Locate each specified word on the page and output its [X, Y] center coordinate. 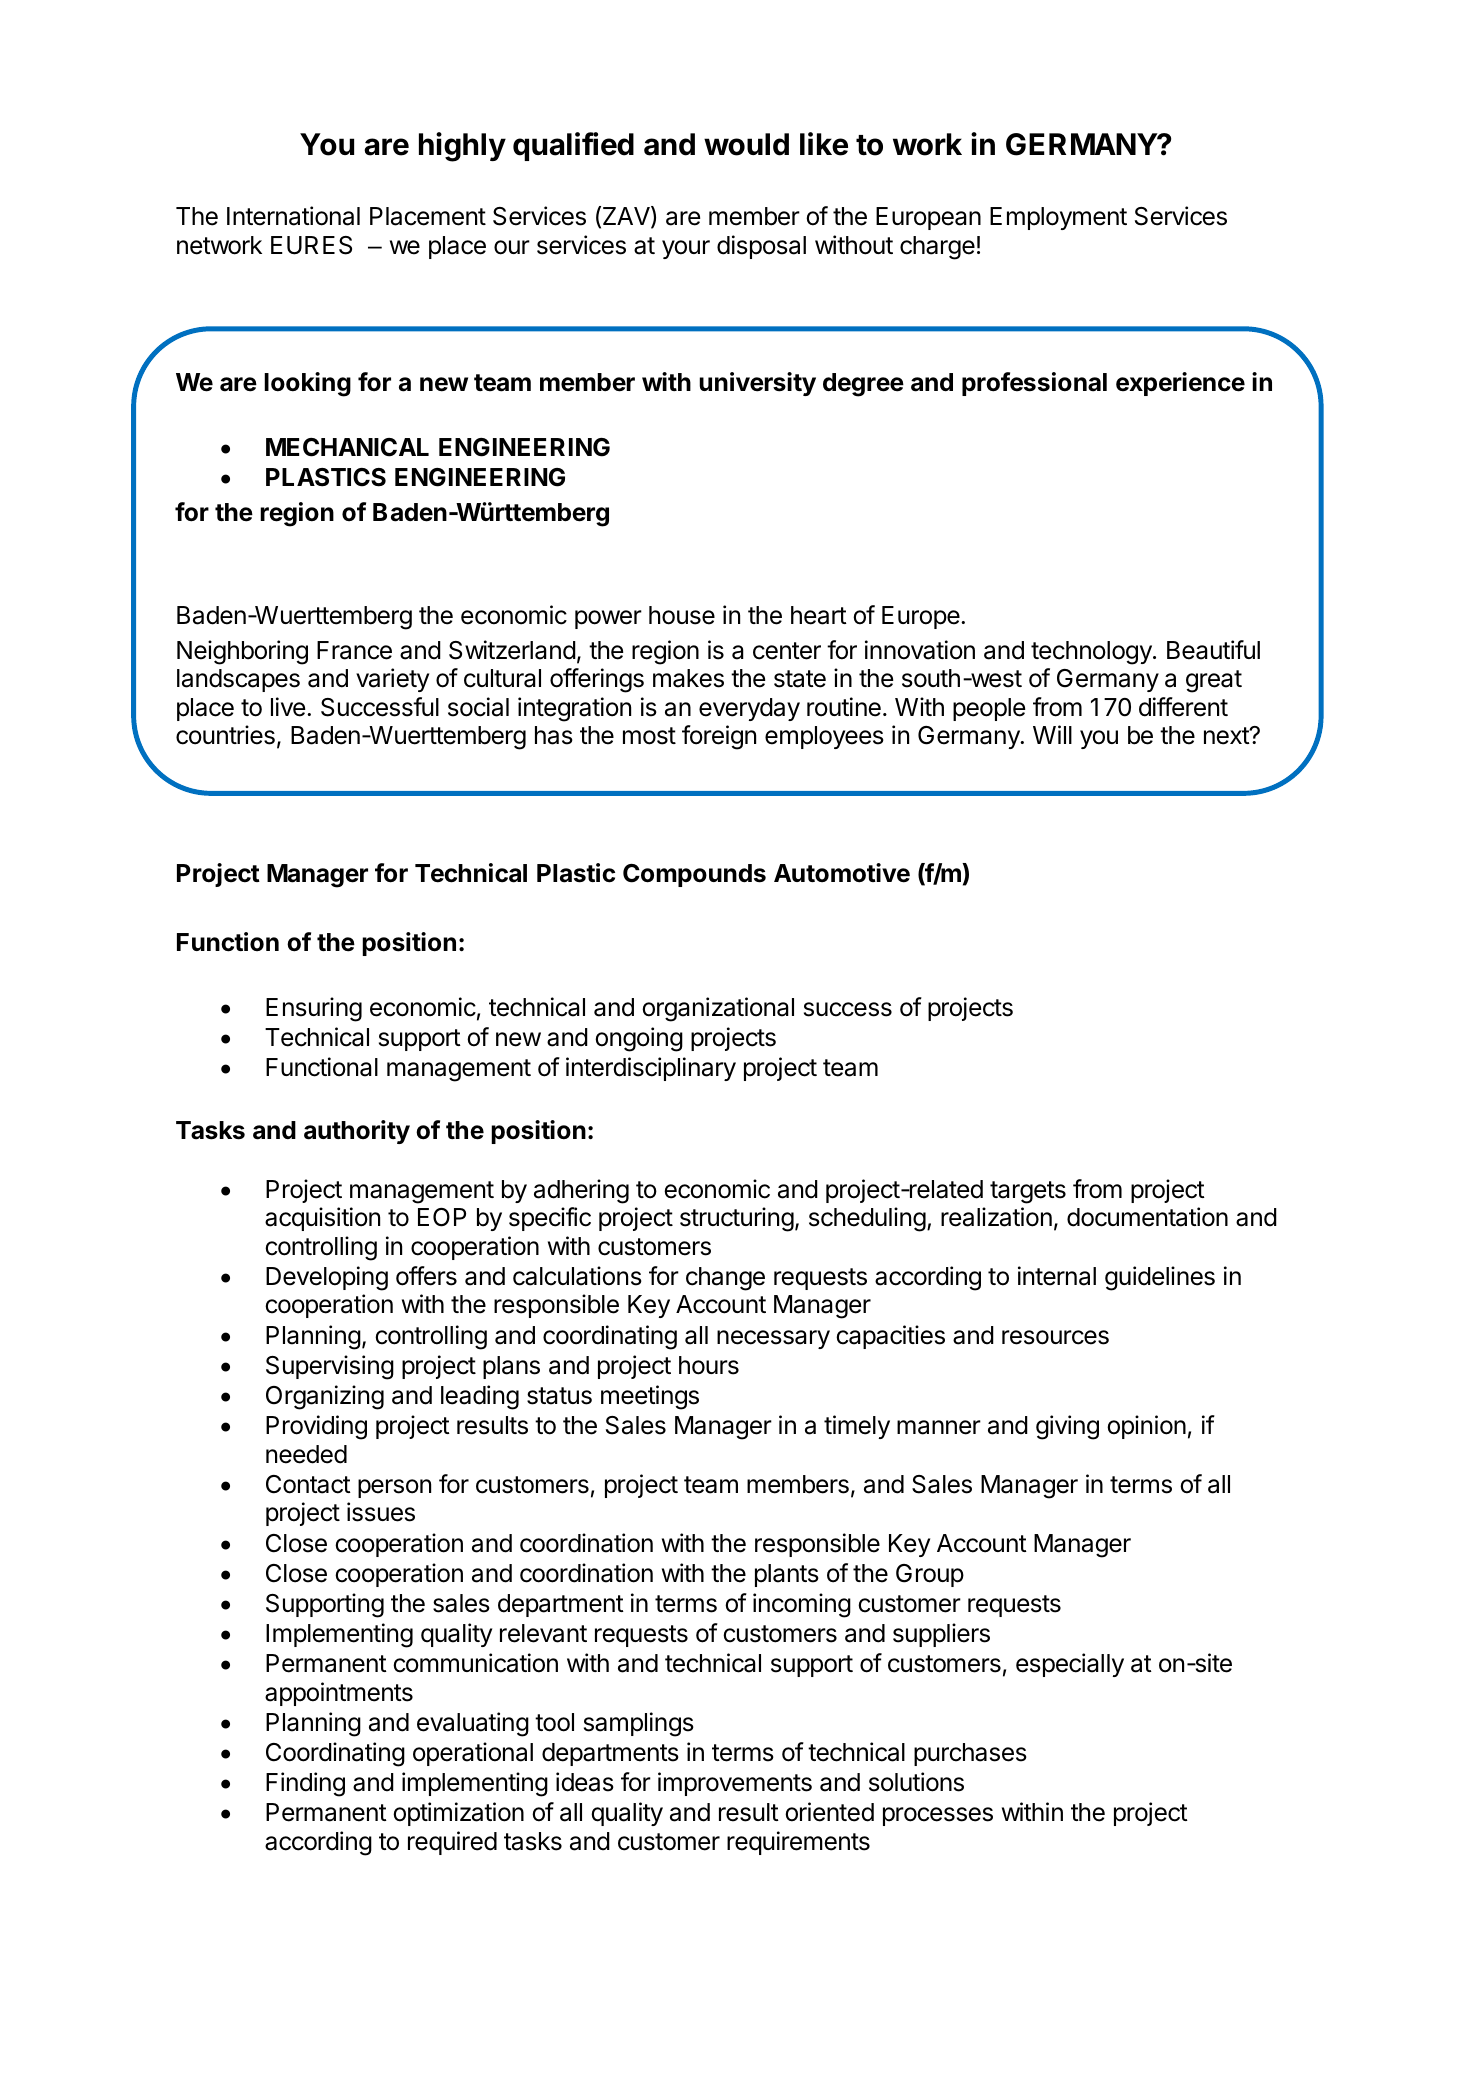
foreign [719, 737]
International [293, 216]
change [725, 1279]
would [746, 144]
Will [1052, 734]
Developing [327, 1278]
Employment [1058, 218]
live [288, 707]
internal [1057, 1276]
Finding [305, 1784]
